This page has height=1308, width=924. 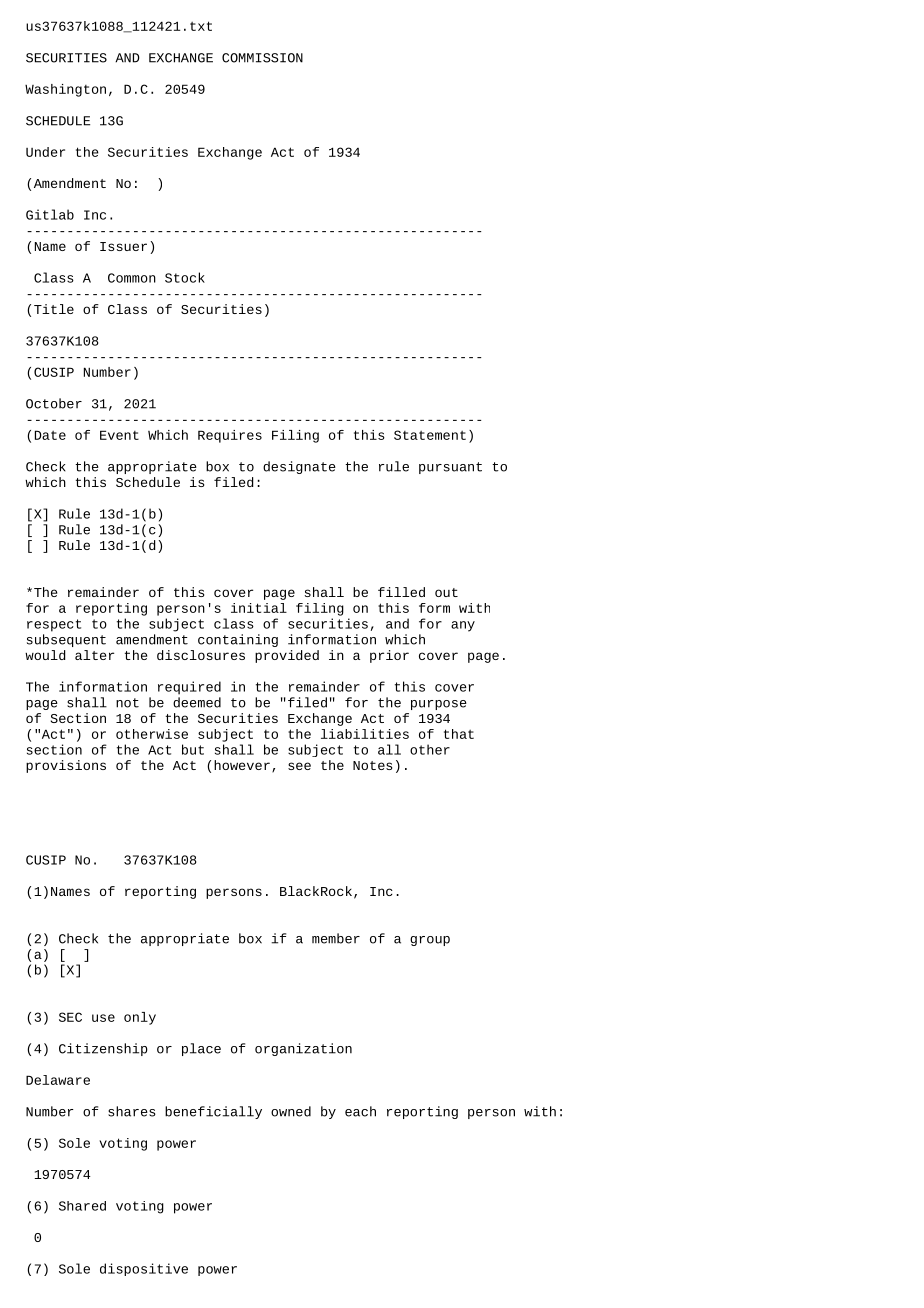 What do you see at coordinates (119, 435) in the page?
I see `Event` at bounding box center [119, 435].
